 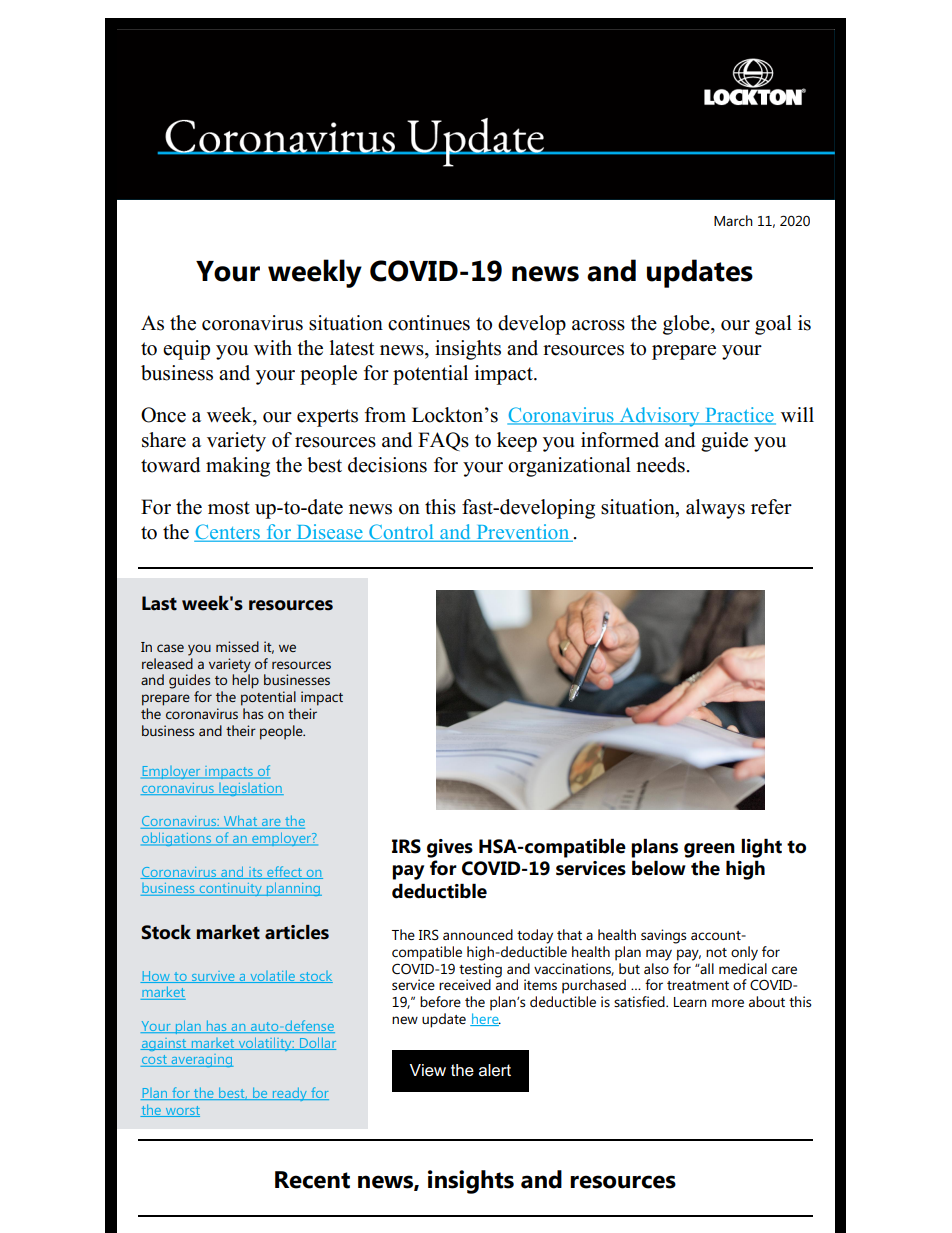 What do you see at coordinates (733, 220) in the document?
I see `March` at bounding box center [733, 220].
